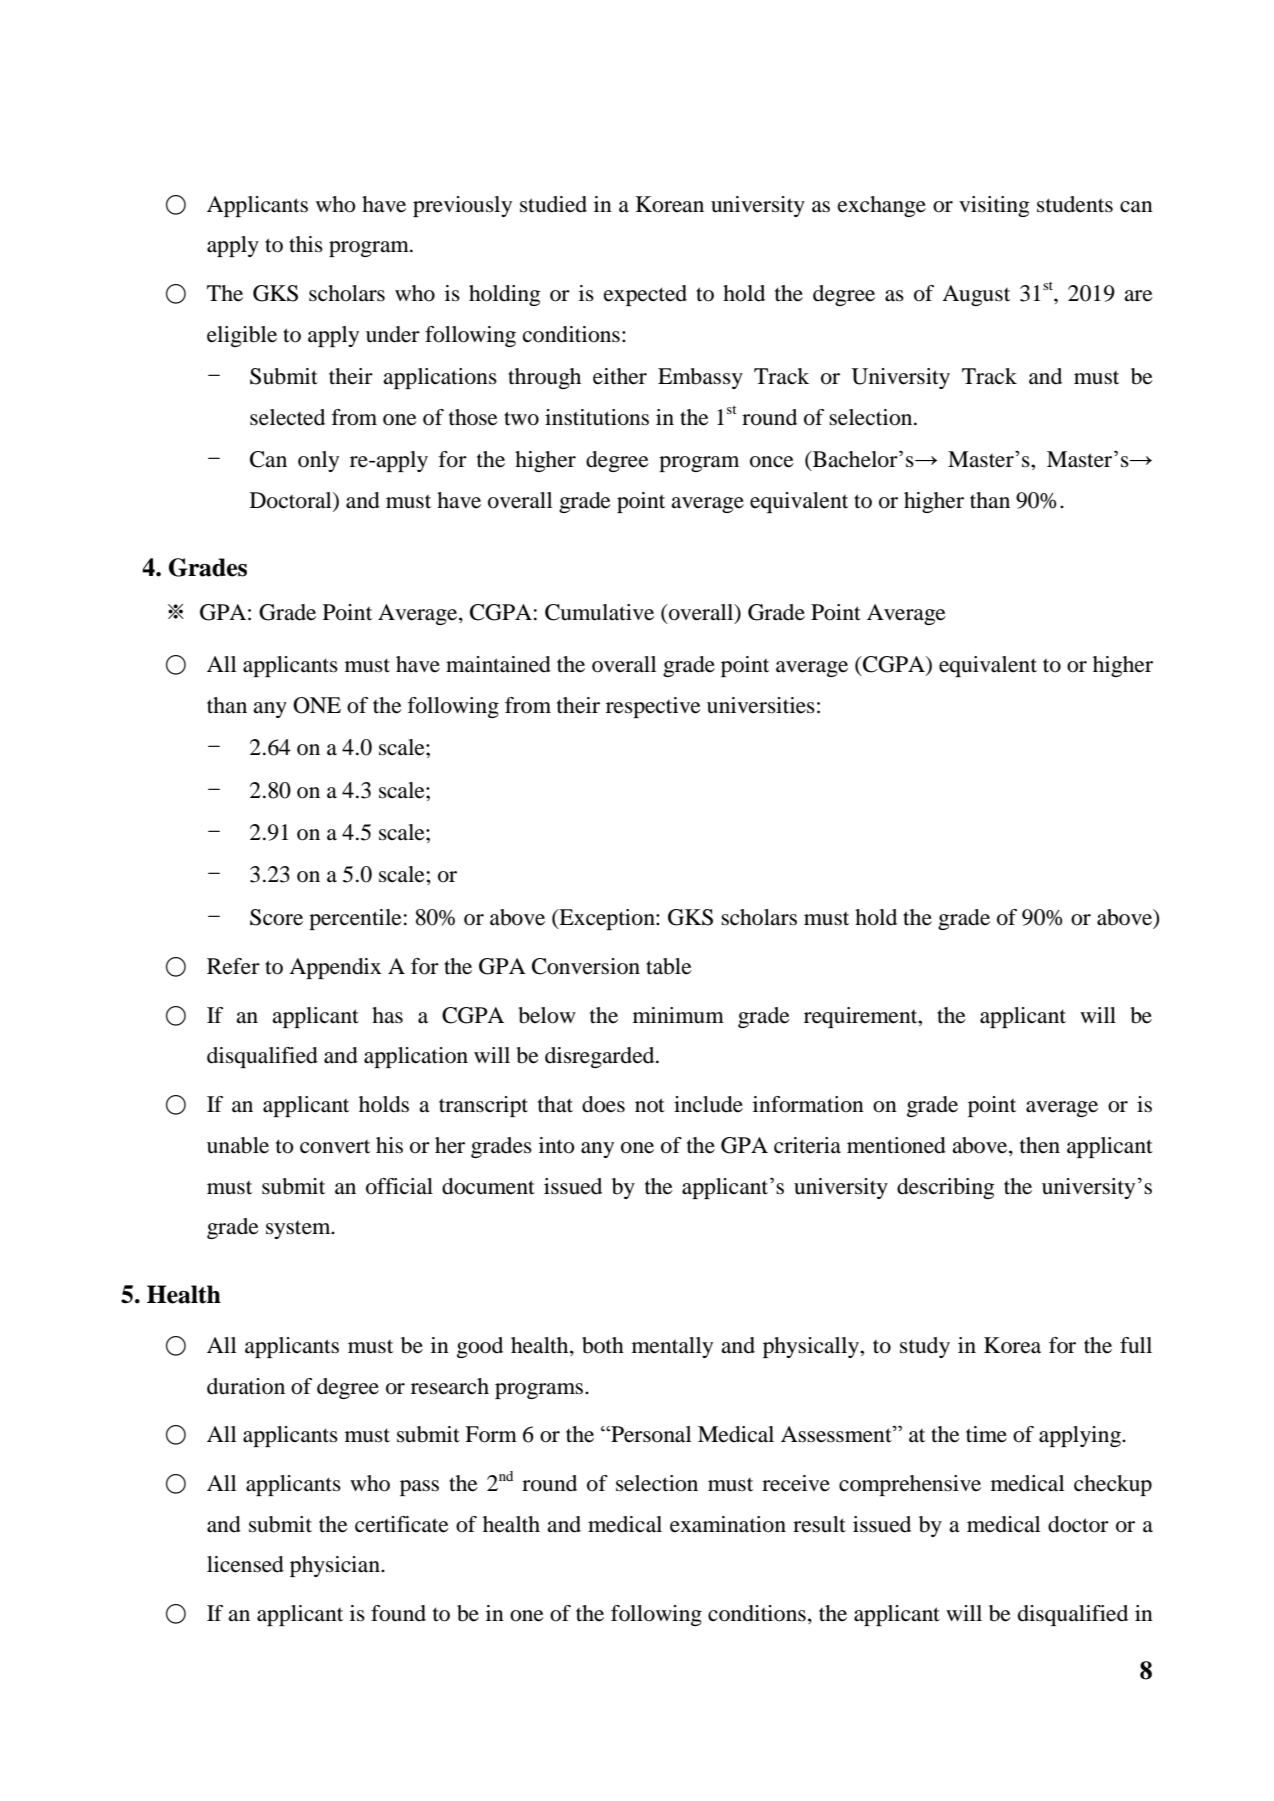 The height and width of the image is (1801, 1274). I want to click on percentile, so click(355, 919).
